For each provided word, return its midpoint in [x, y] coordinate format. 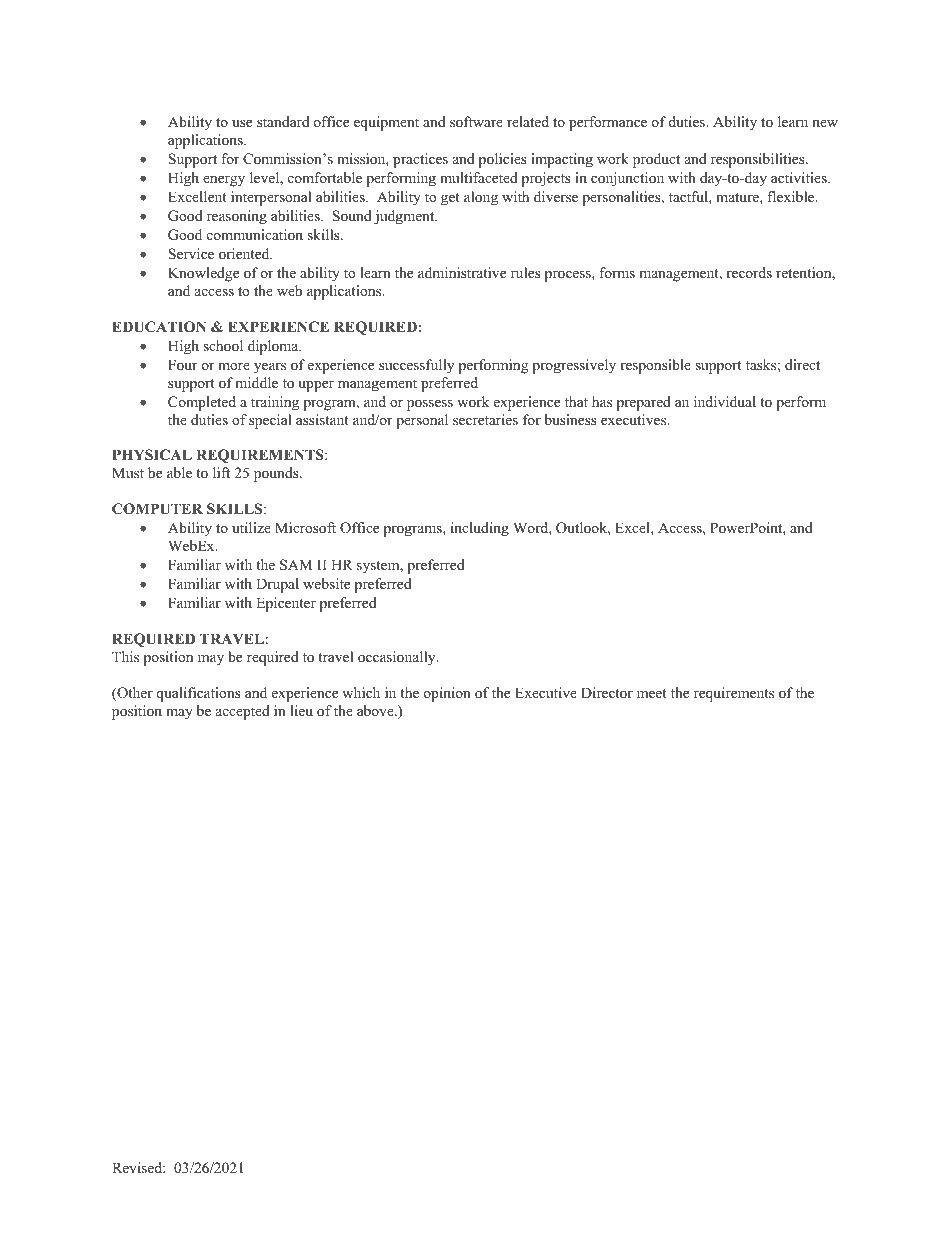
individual [725, 401]
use [242, 123]
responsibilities [759, 160]
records [749, 272]
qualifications [198, 694]
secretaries [485, 419]
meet [652, 693]
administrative [462, 272]
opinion [447, 694]
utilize [251, 527]
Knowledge [203, 274]
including [480, 529]
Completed [202, 403]
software [476, 121]
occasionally [398, 658]
